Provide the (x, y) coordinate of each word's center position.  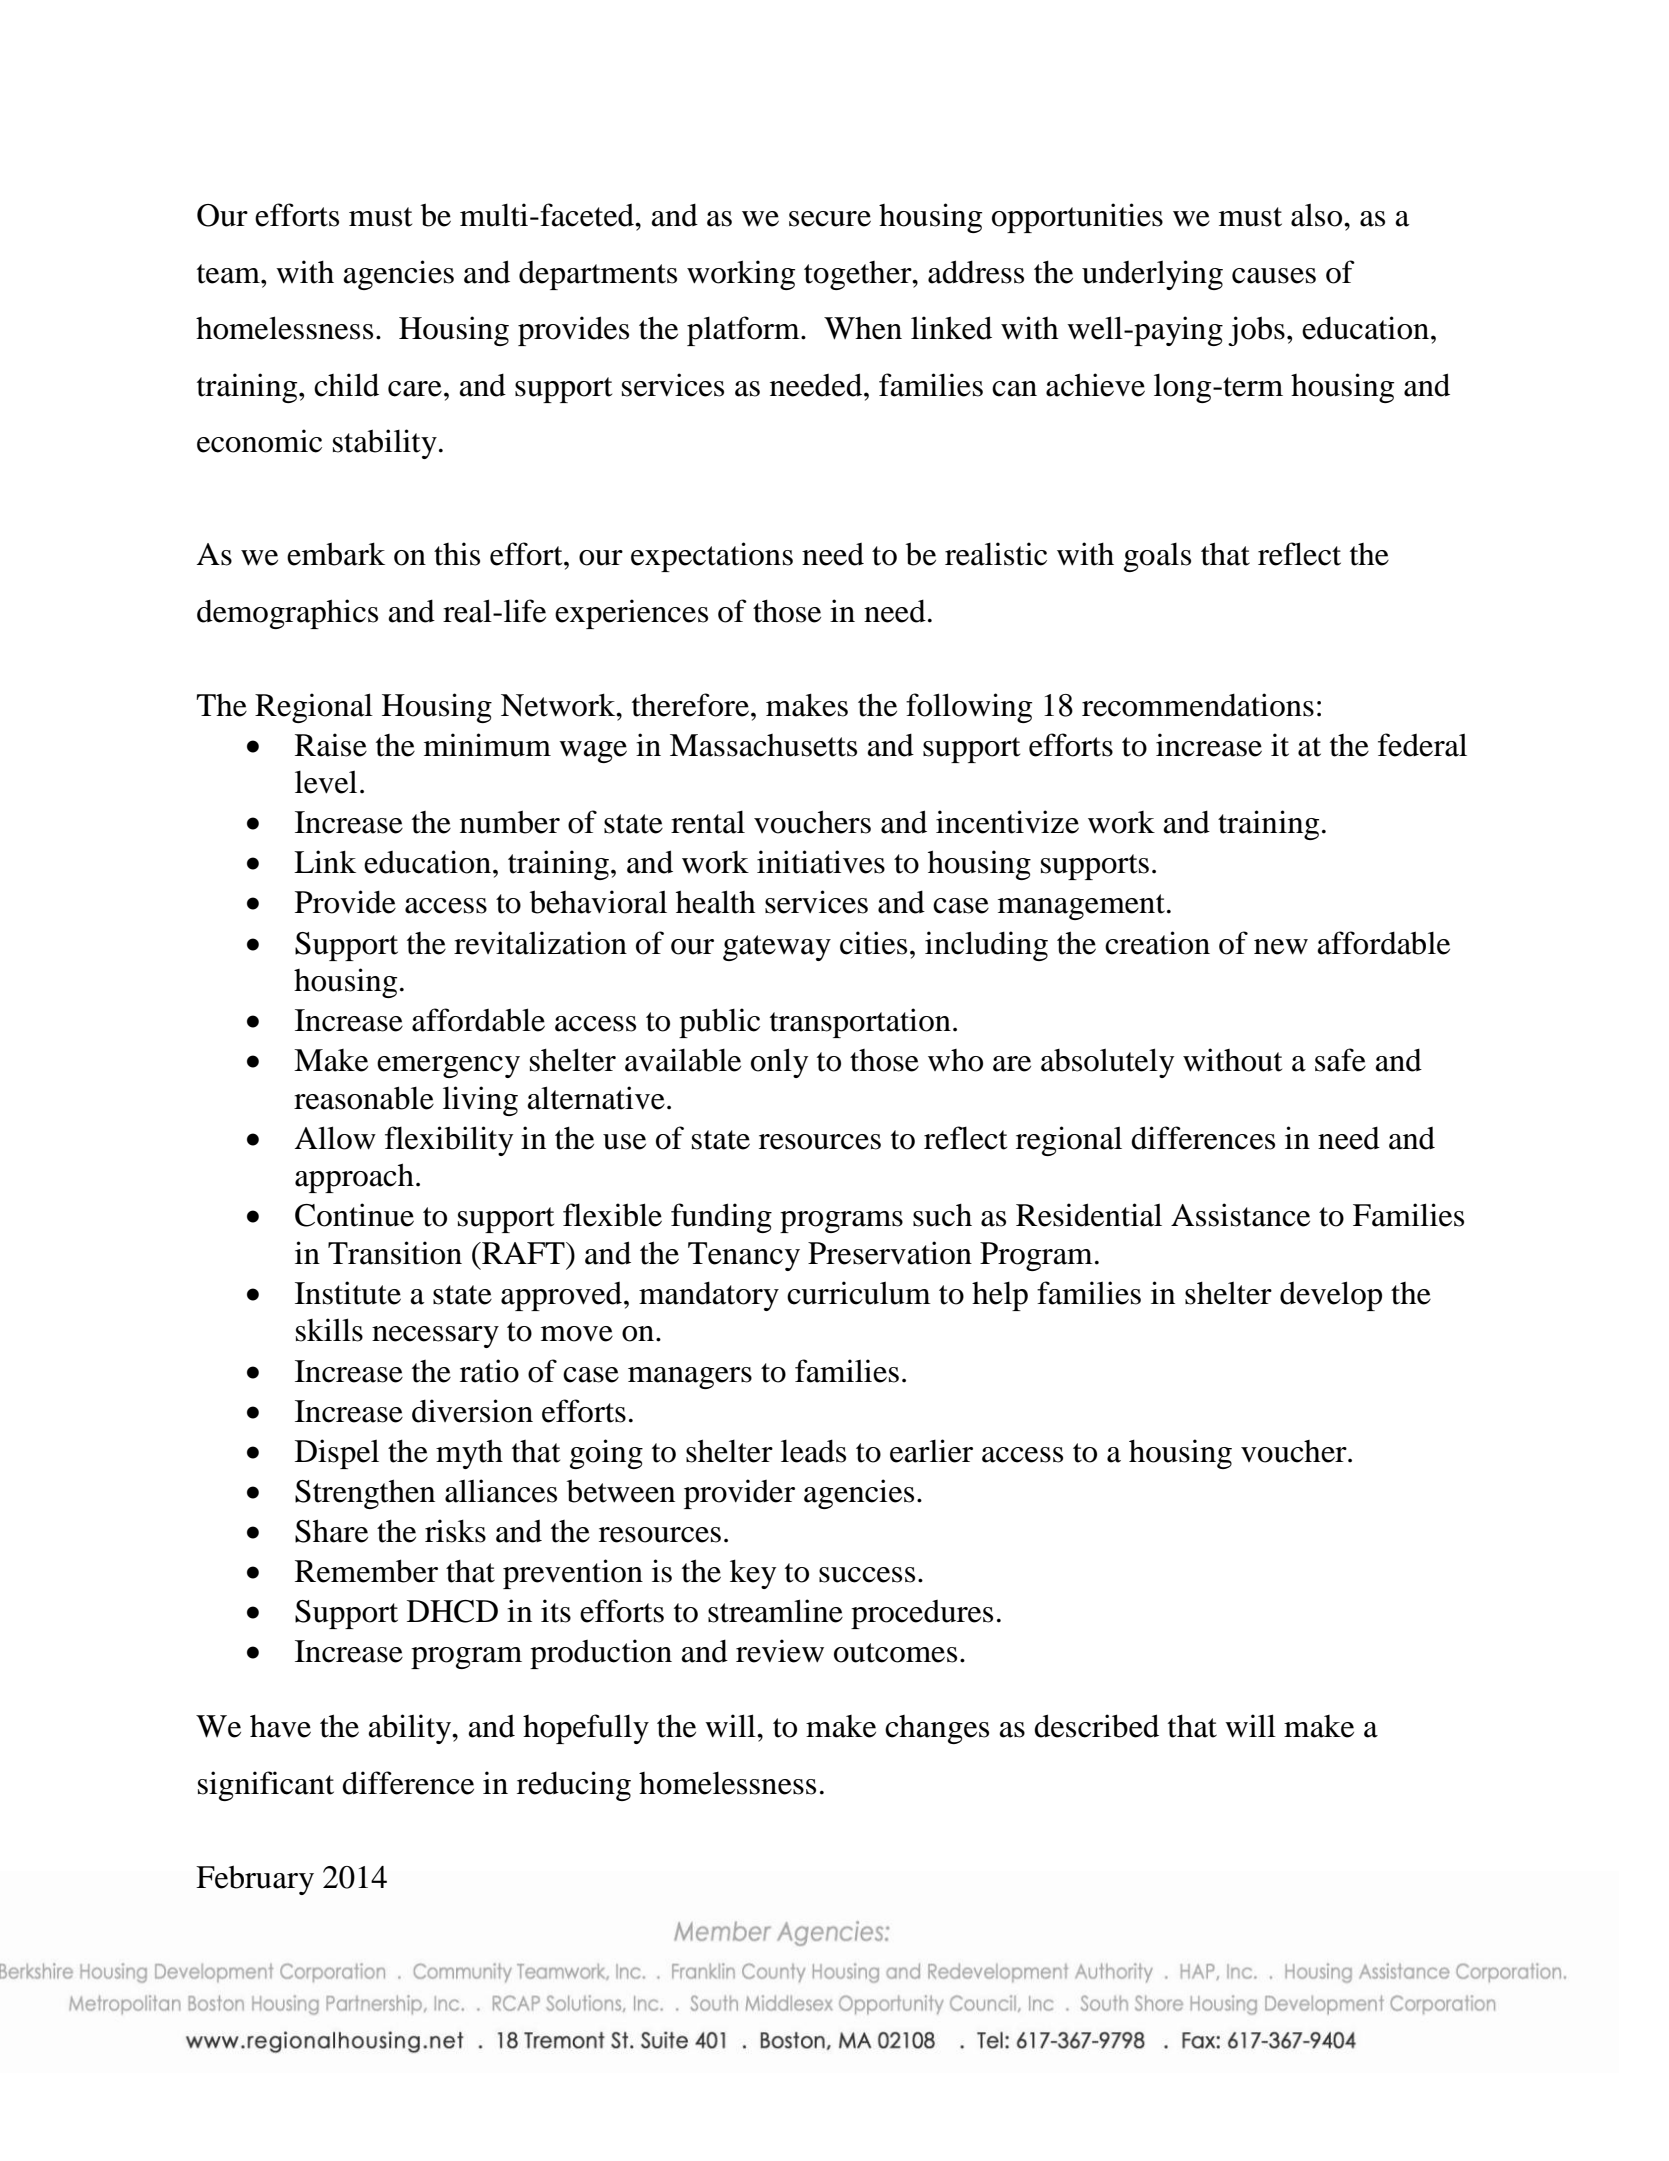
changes (937, 1729)
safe (1340, 1060)
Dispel (337, 1454)
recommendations (1198, 705)
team (229, 274)
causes (1274, 276)
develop (1331, 1296)
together (859, 275)
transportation (860, 1023)
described (1096, 1726)
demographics (287, 614)
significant (266, 1786)
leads (813, 1451)
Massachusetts (763, 745)
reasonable (364, 1098)
